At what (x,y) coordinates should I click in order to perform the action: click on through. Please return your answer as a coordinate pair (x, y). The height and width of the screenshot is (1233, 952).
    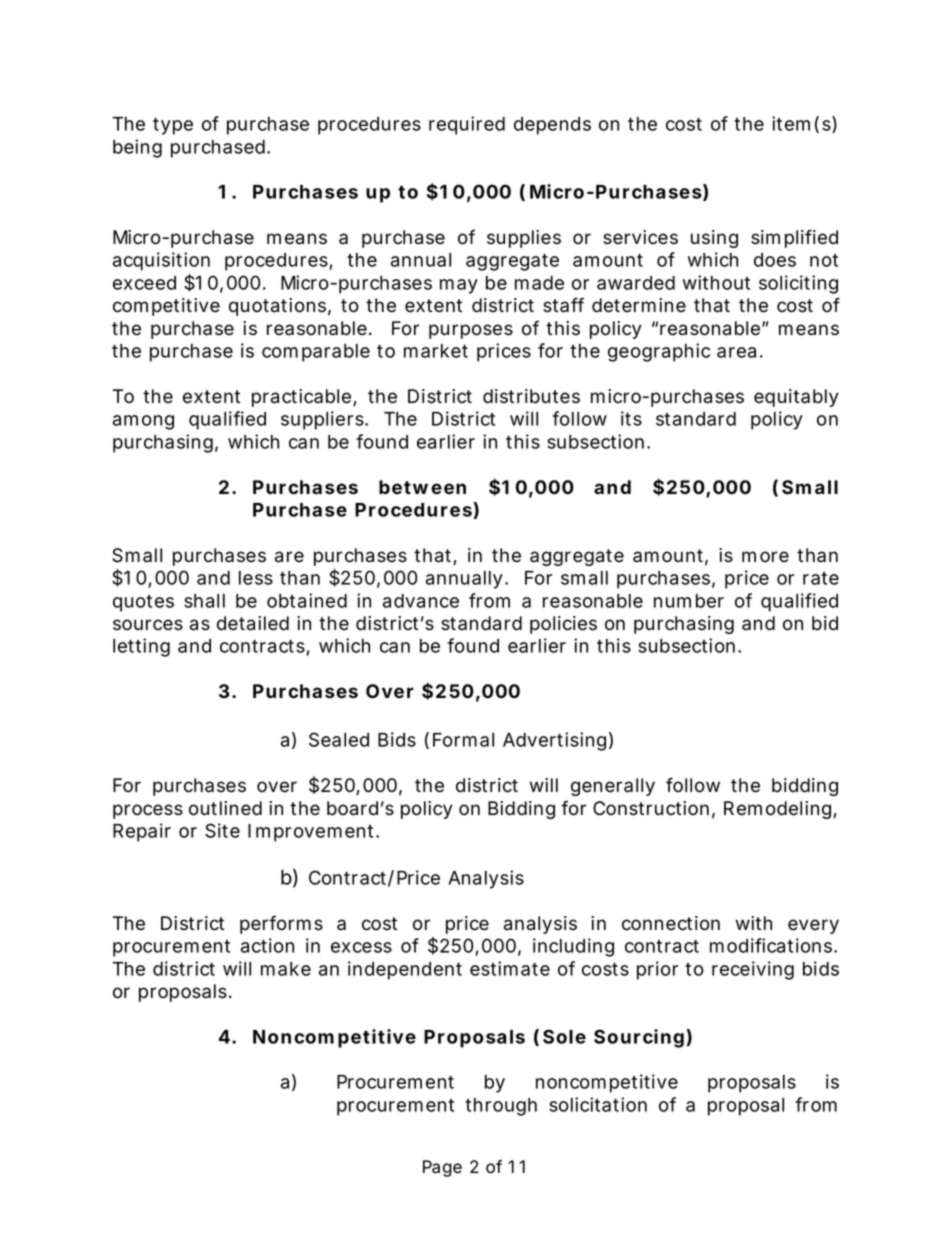
    Looking at the image, I should click on (501, 1107).
